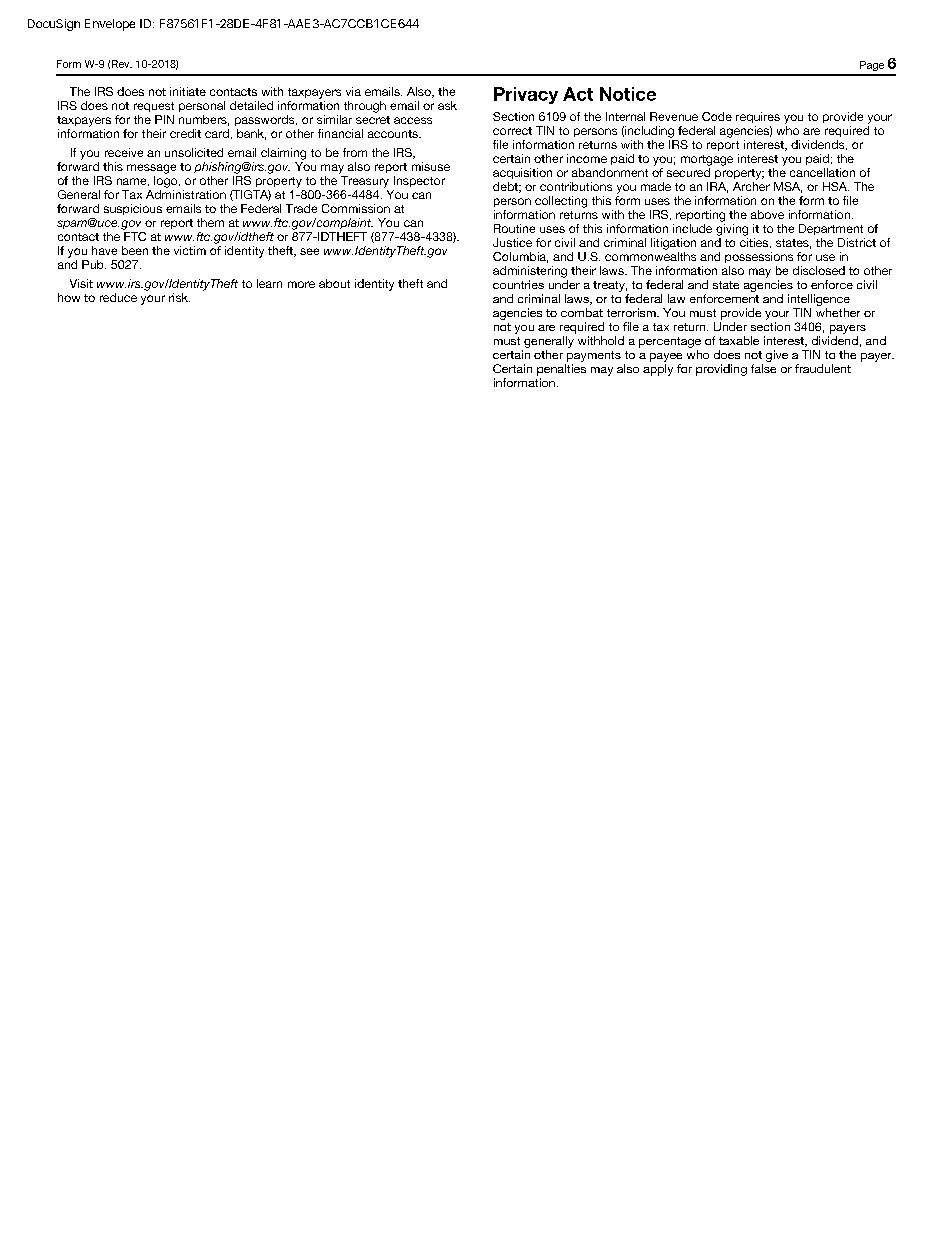 Image resolution: width=952 pixels, height=1233 pixels. Describe the element at coordinates (872, 66) in the image. I see `Page` at that location.
